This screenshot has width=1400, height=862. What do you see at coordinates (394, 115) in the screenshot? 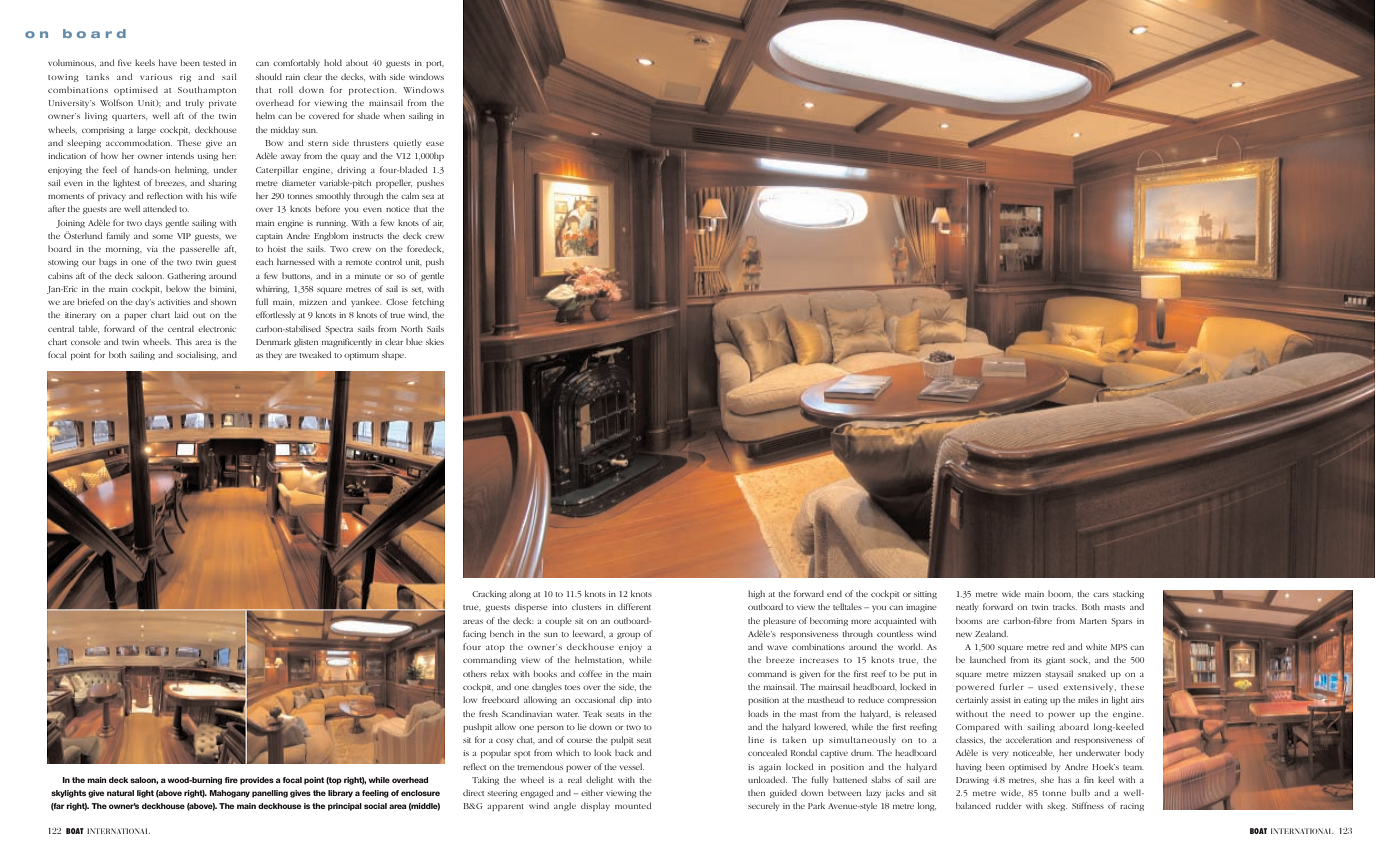
I see `when` at bounding box center [394, 115].
